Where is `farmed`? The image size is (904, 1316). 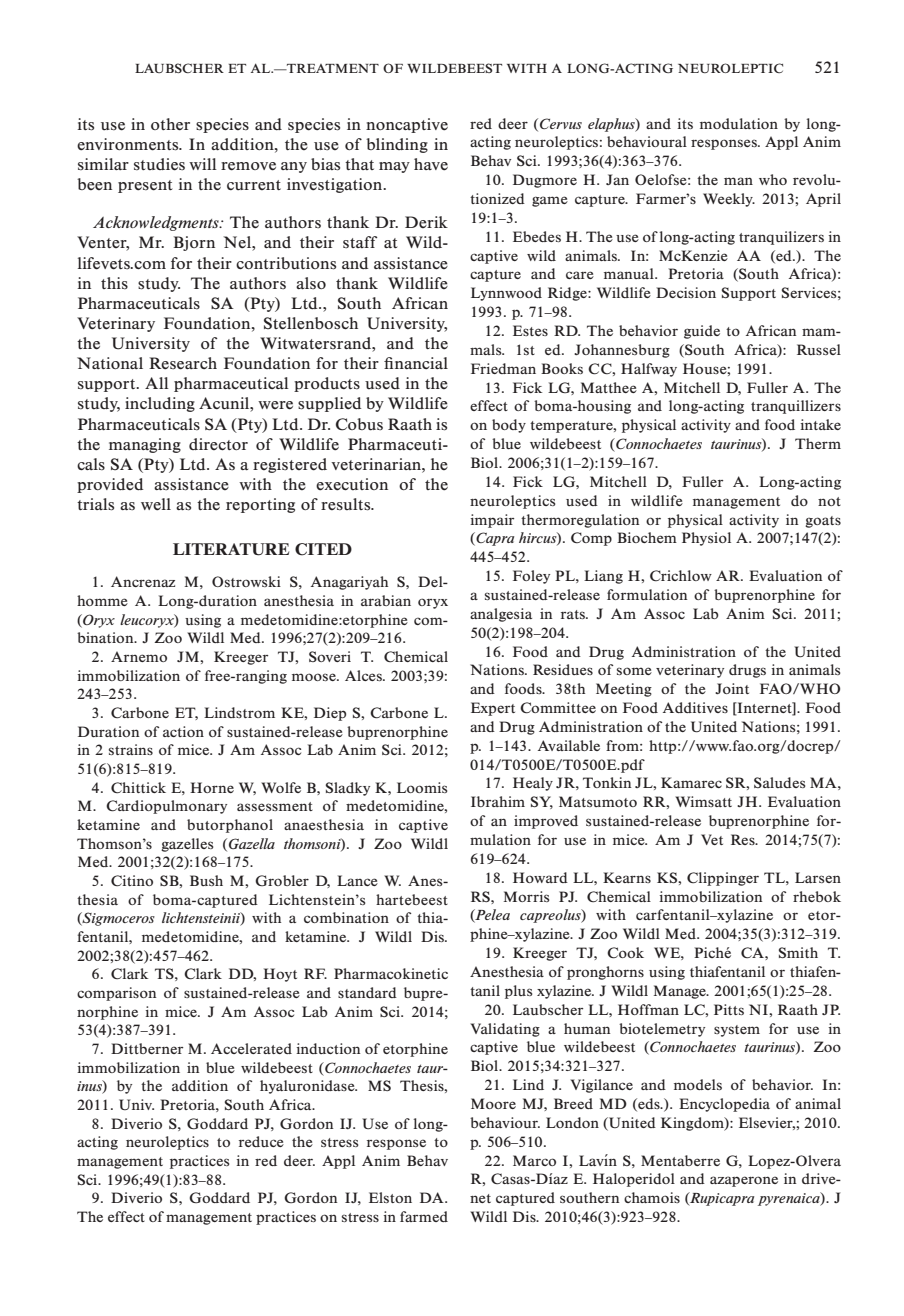 farmed is located at coordinates (424, 1216).
